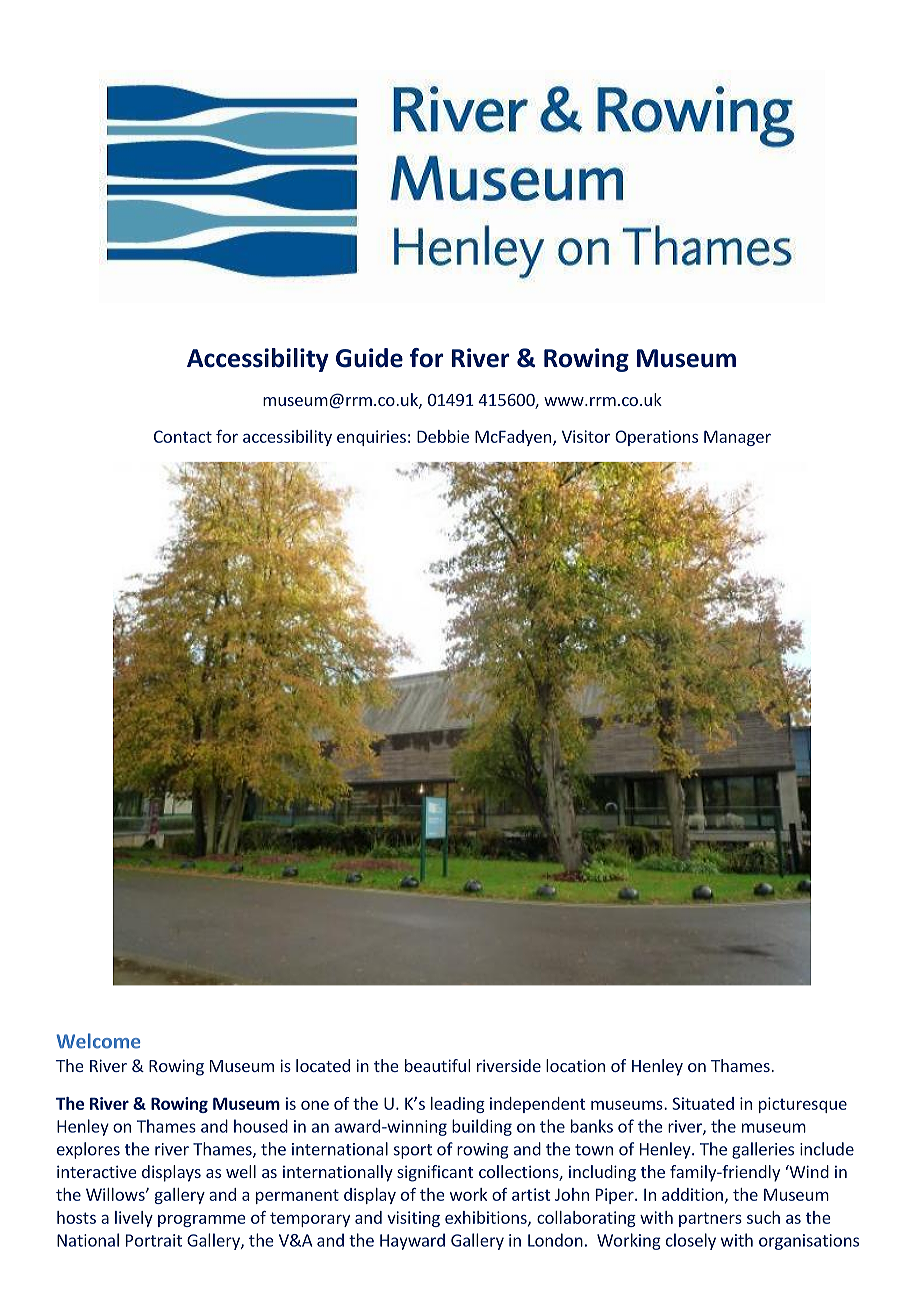 This page has width=924, height=1308. What do you see at coordinates (737, 438) in the page?
I see `Manager` at bounding box center [737, 438].
